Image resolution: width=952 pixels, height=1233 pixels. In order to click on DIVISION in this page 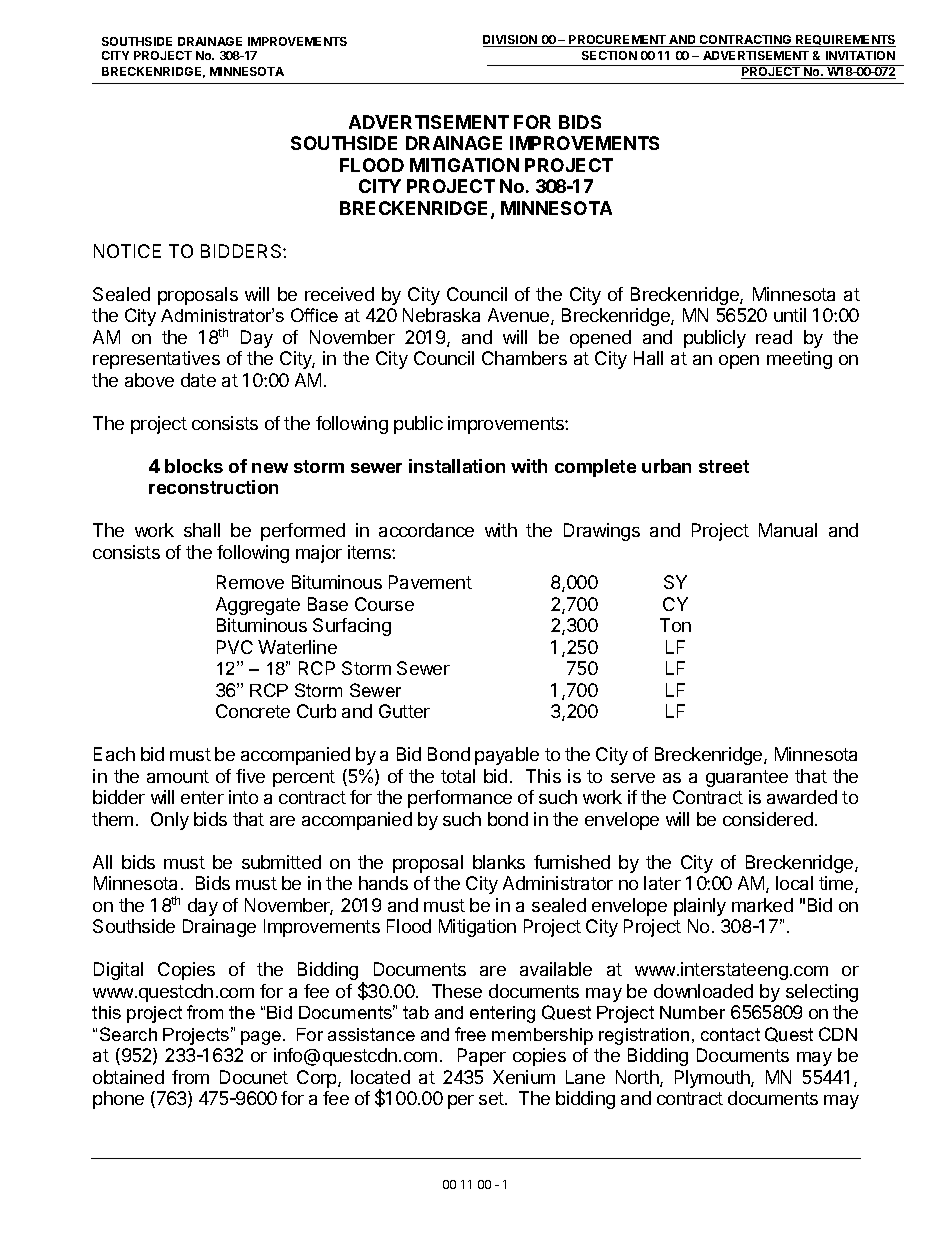, I will do `click(511, 41)`.
